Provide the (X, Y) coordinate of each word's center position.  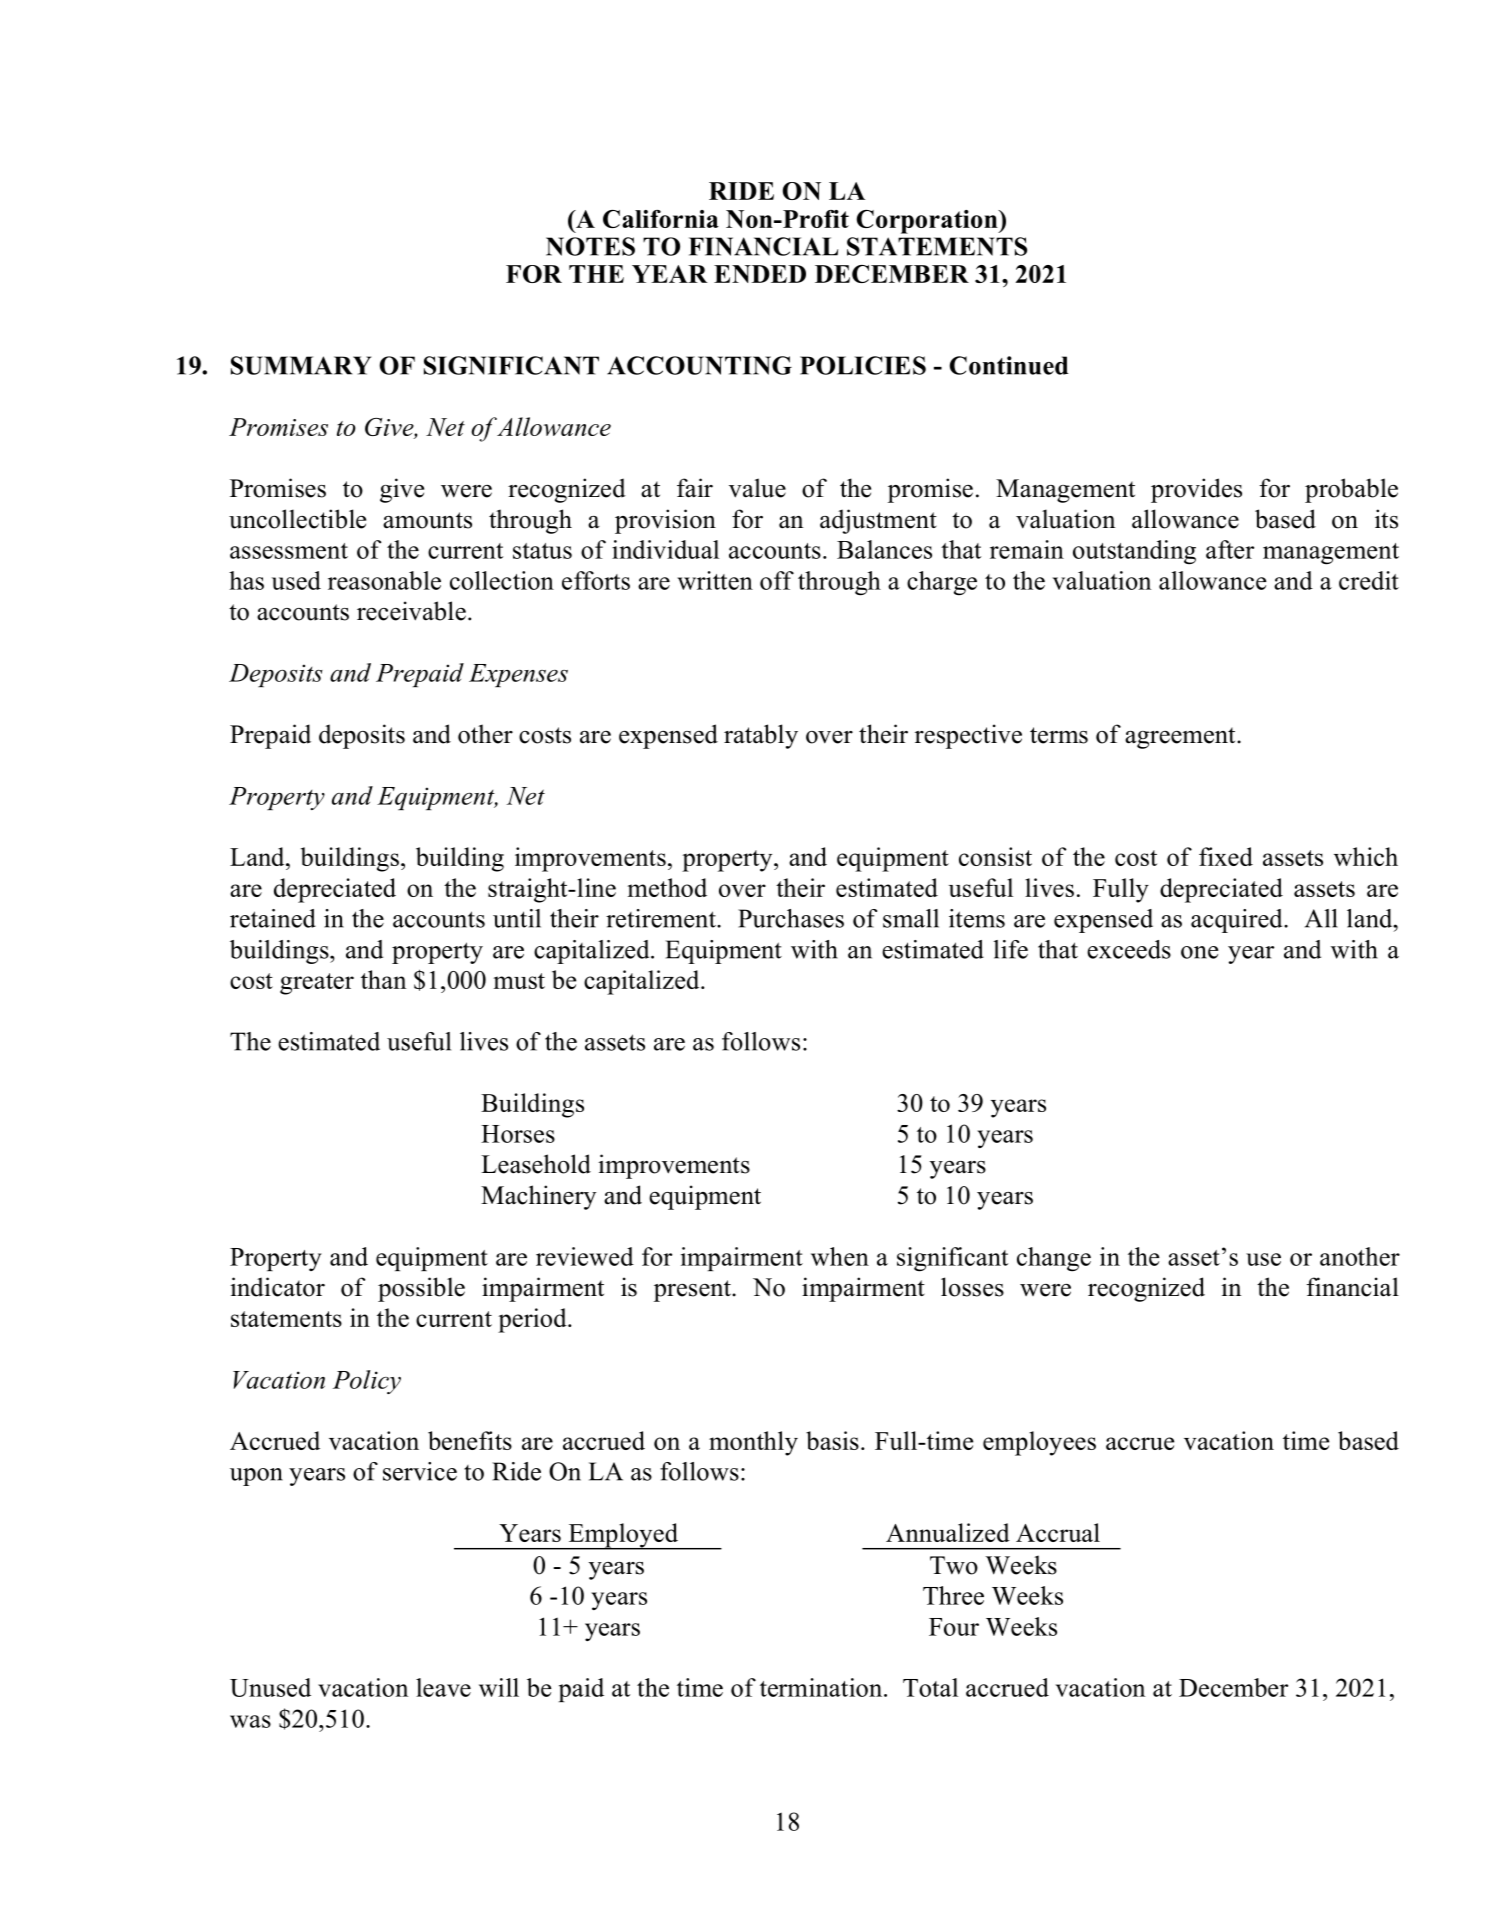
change (1054, 1259)
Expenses (518, 675)
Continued (1009, 365)
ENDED (760, 274)
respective (968, 736)
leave (443, 1687)
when (840, 1256)
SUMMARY (301, 365)
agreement (1181, 738)
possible (421, 1289)
